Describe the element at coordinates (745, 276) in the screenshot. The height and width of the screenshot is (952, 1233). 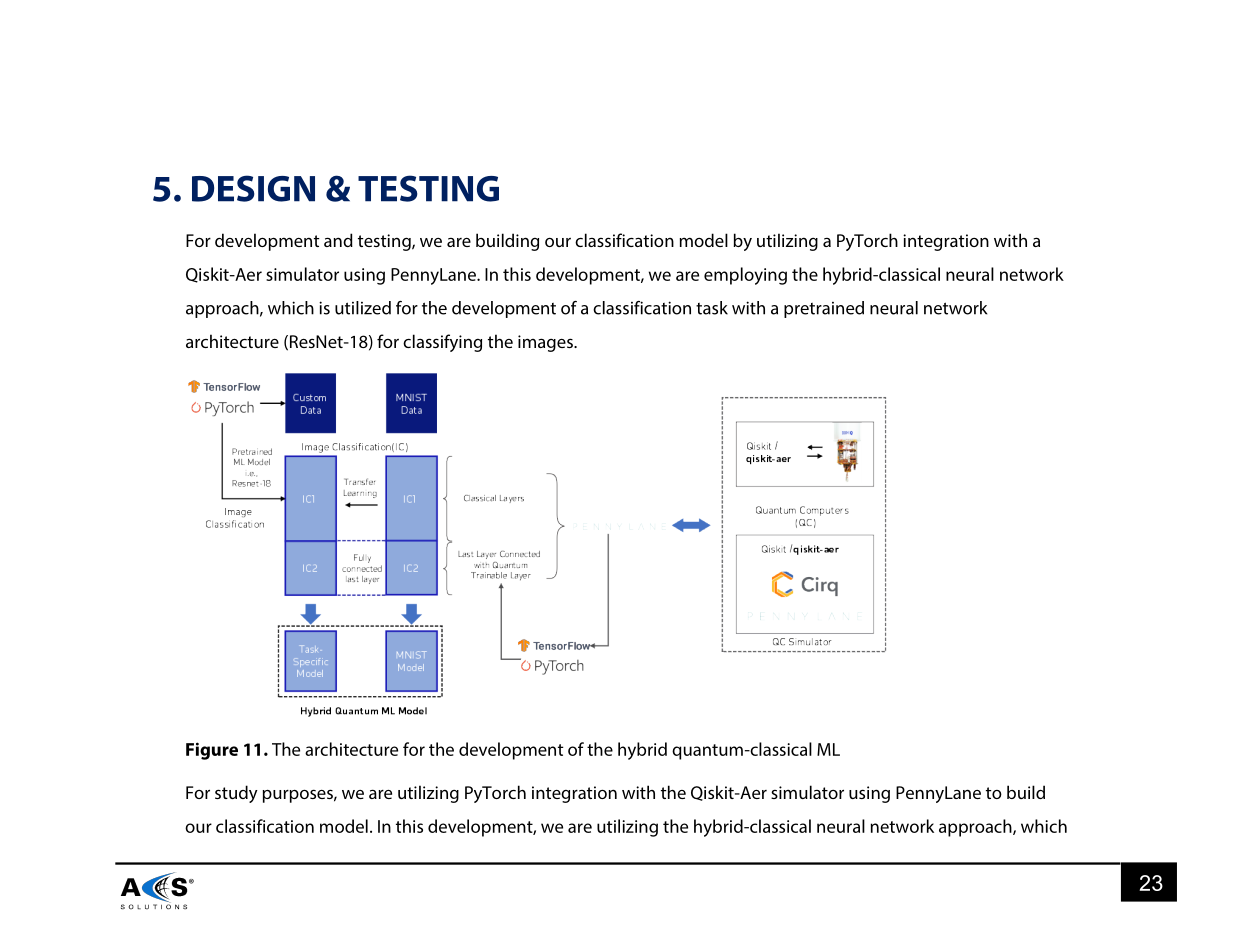
I see `employing` at that location.
